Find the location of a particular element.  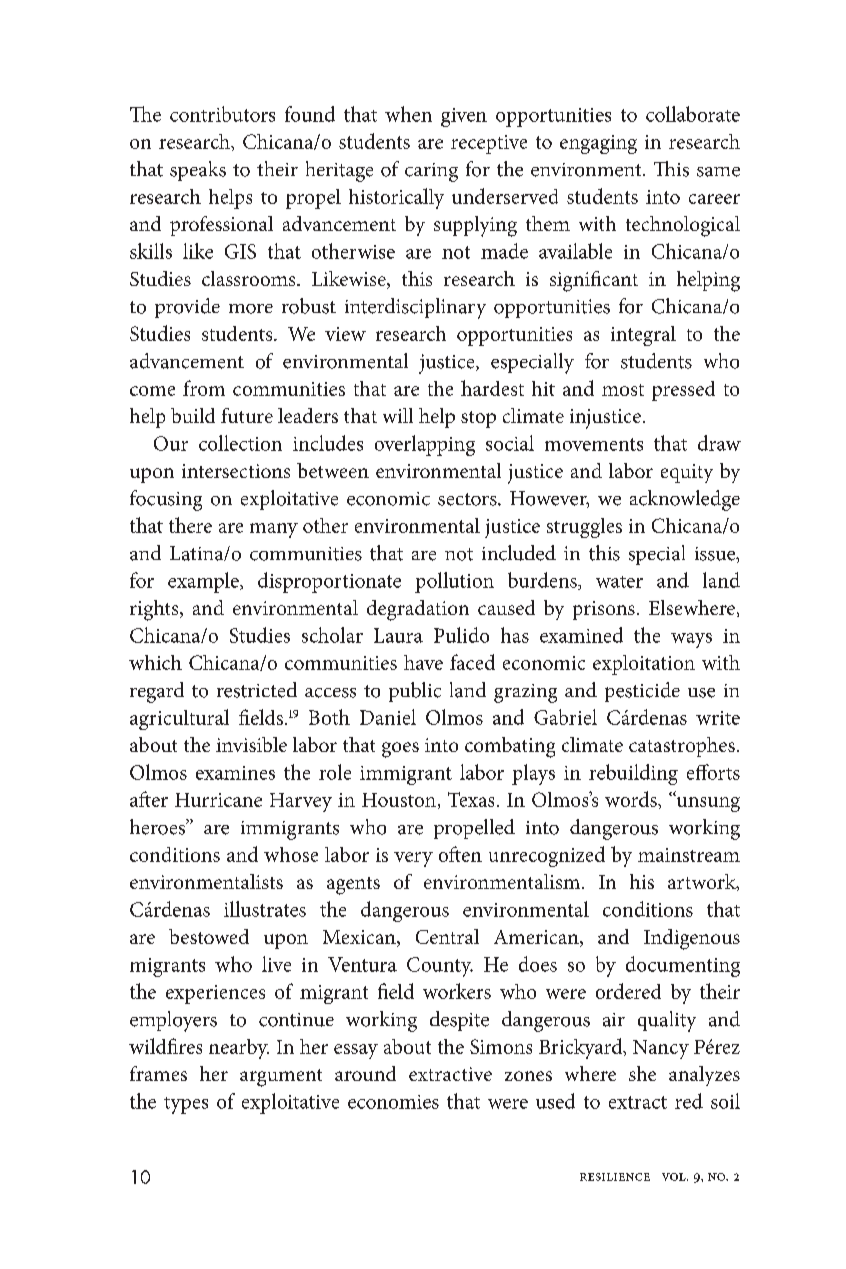

artwork is located at coordinates (703, 882).
